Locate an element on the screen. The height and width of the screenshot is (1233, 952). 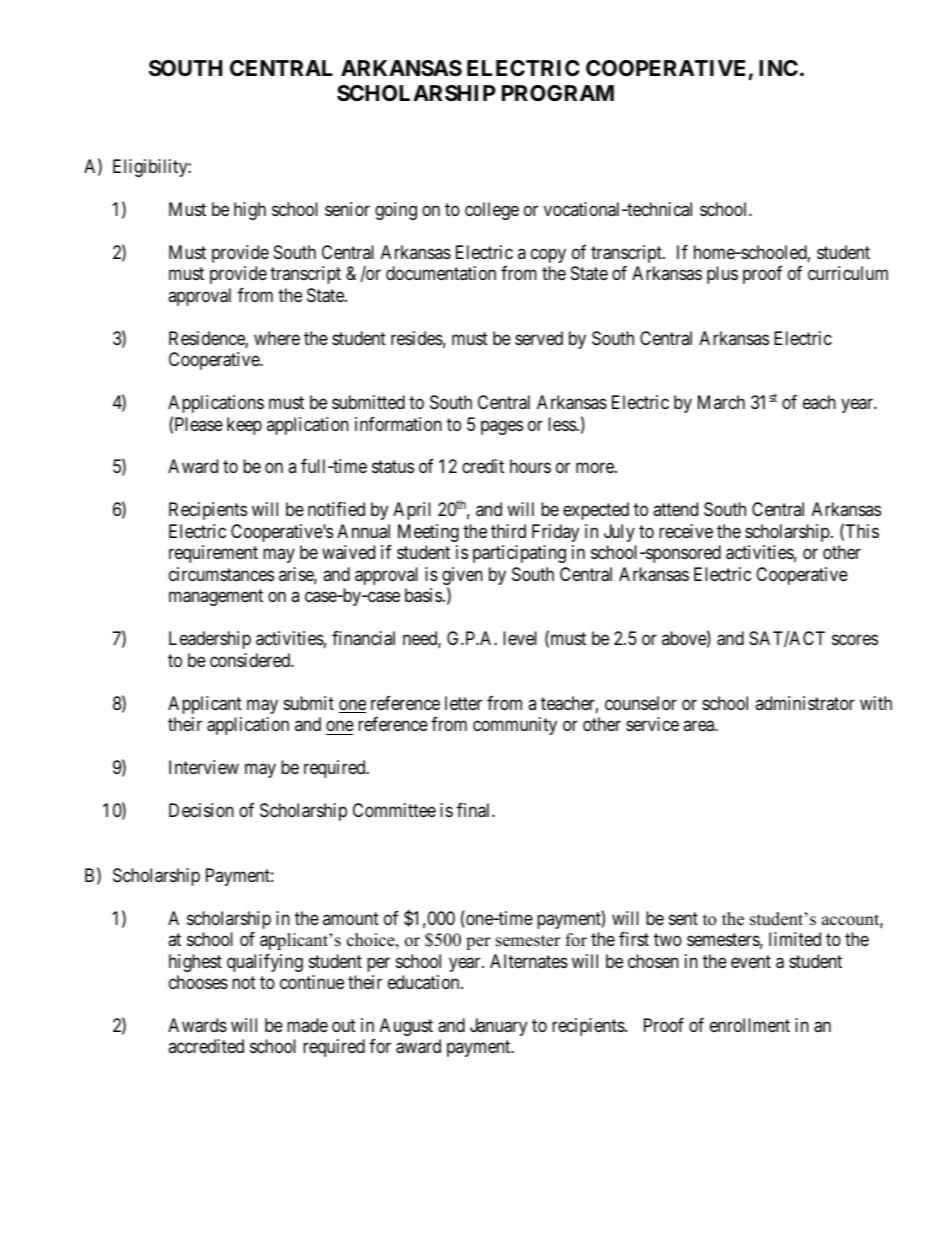
March is located at coordinates (721, 402).
